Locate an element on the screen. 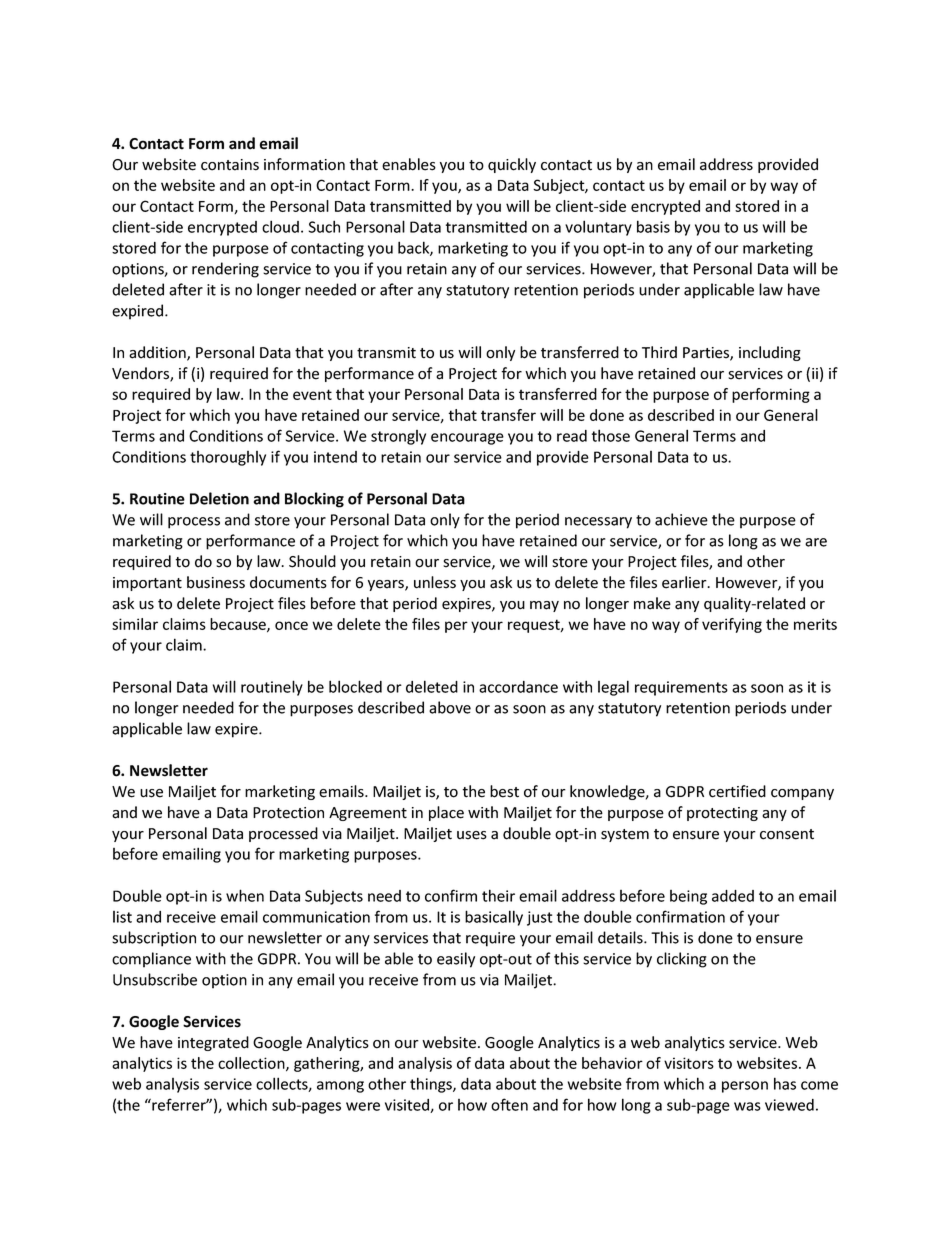  contains is located at coordinates (230, 165).
